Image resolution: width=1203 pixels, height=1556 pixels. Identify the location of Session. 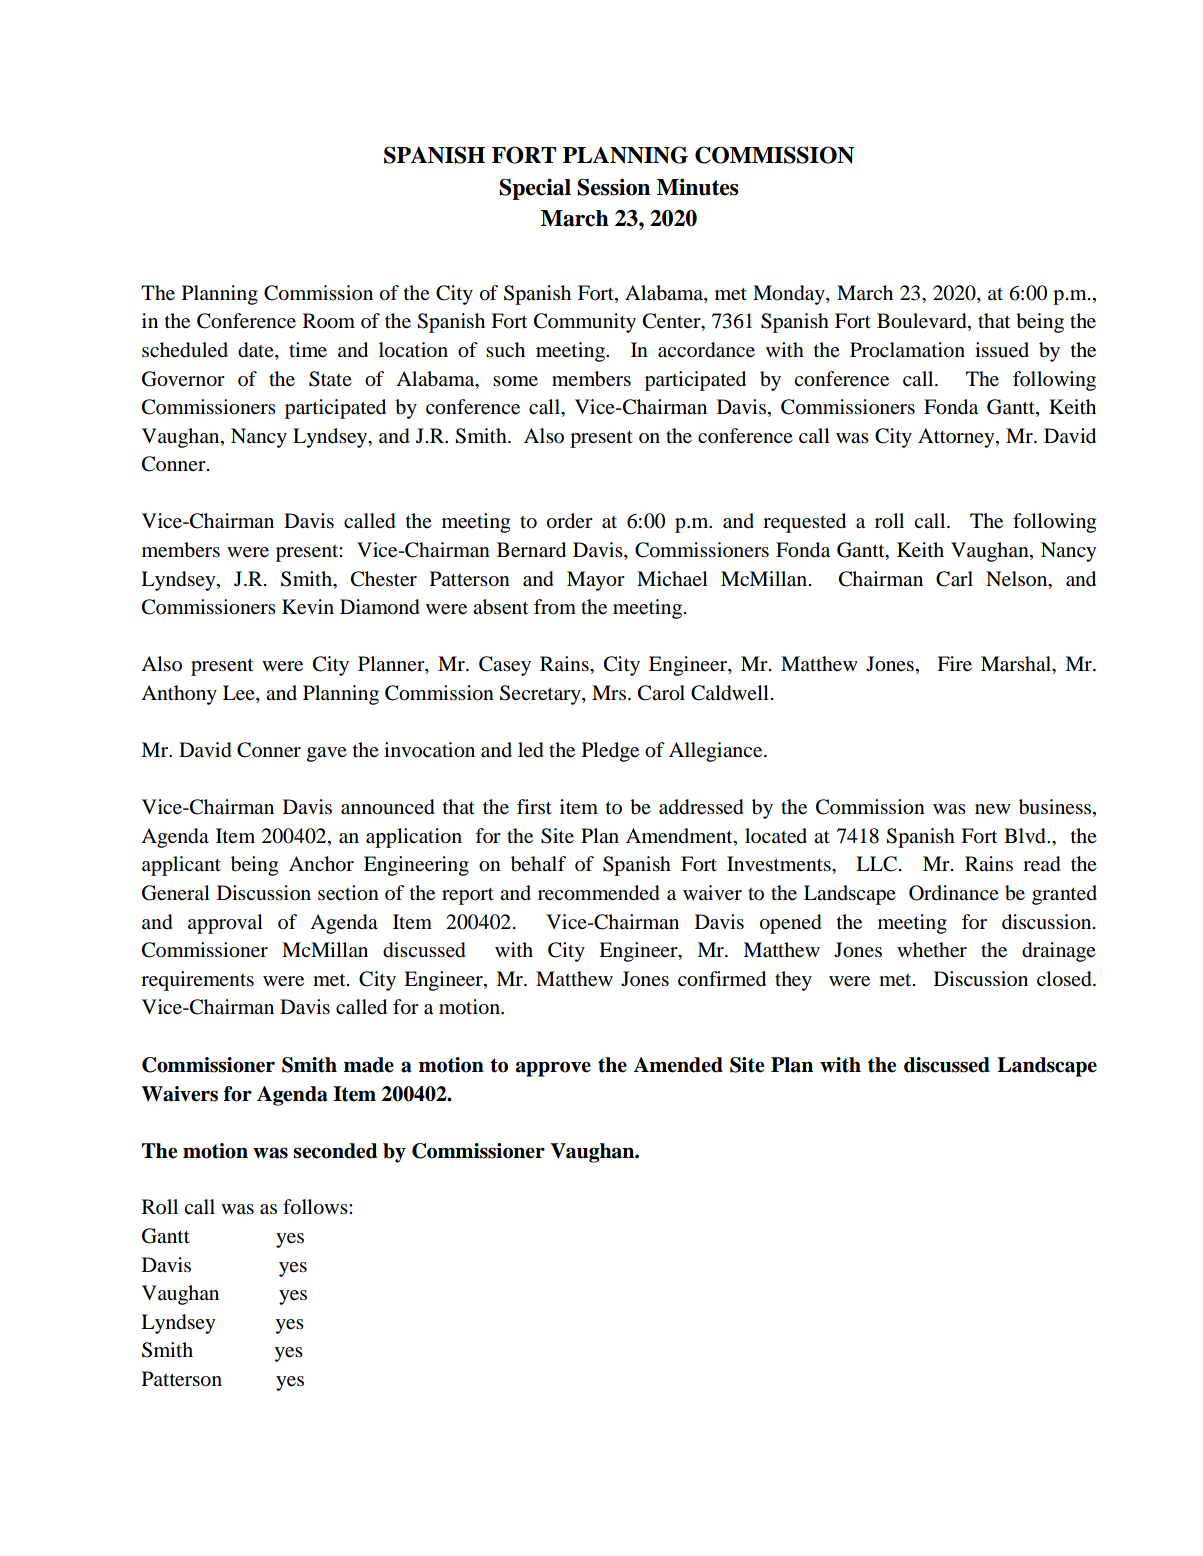
(613, 187).
